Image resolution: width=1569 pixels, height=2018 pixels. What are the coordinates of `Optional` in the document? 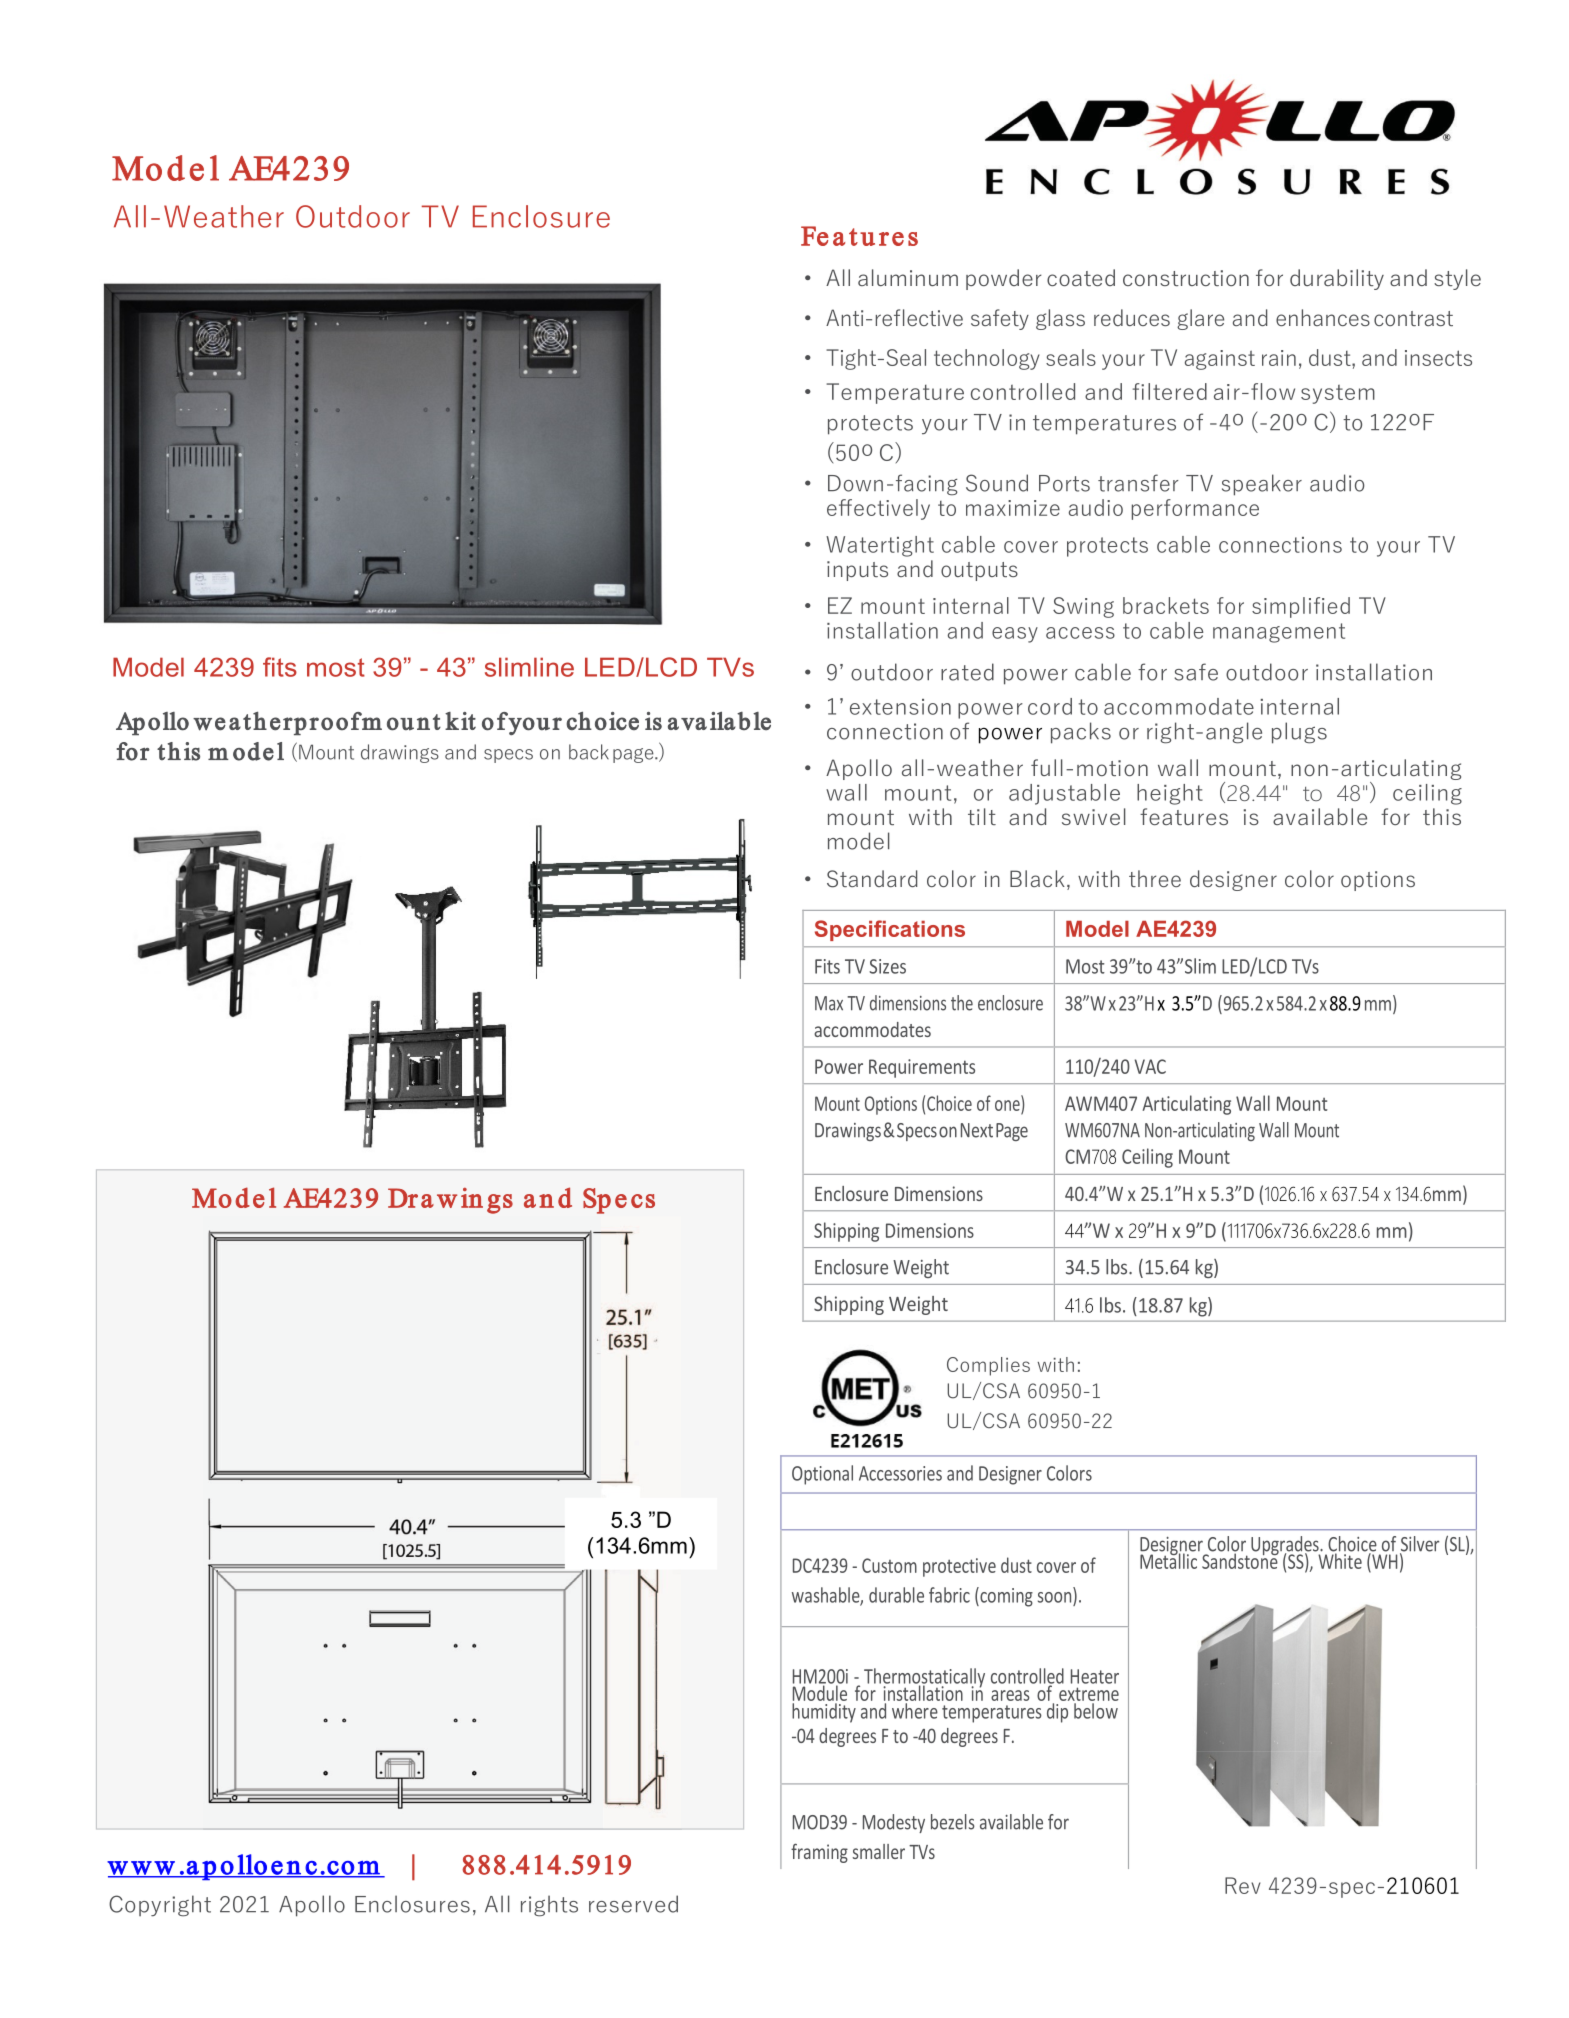 It's located at (822, 1475).
